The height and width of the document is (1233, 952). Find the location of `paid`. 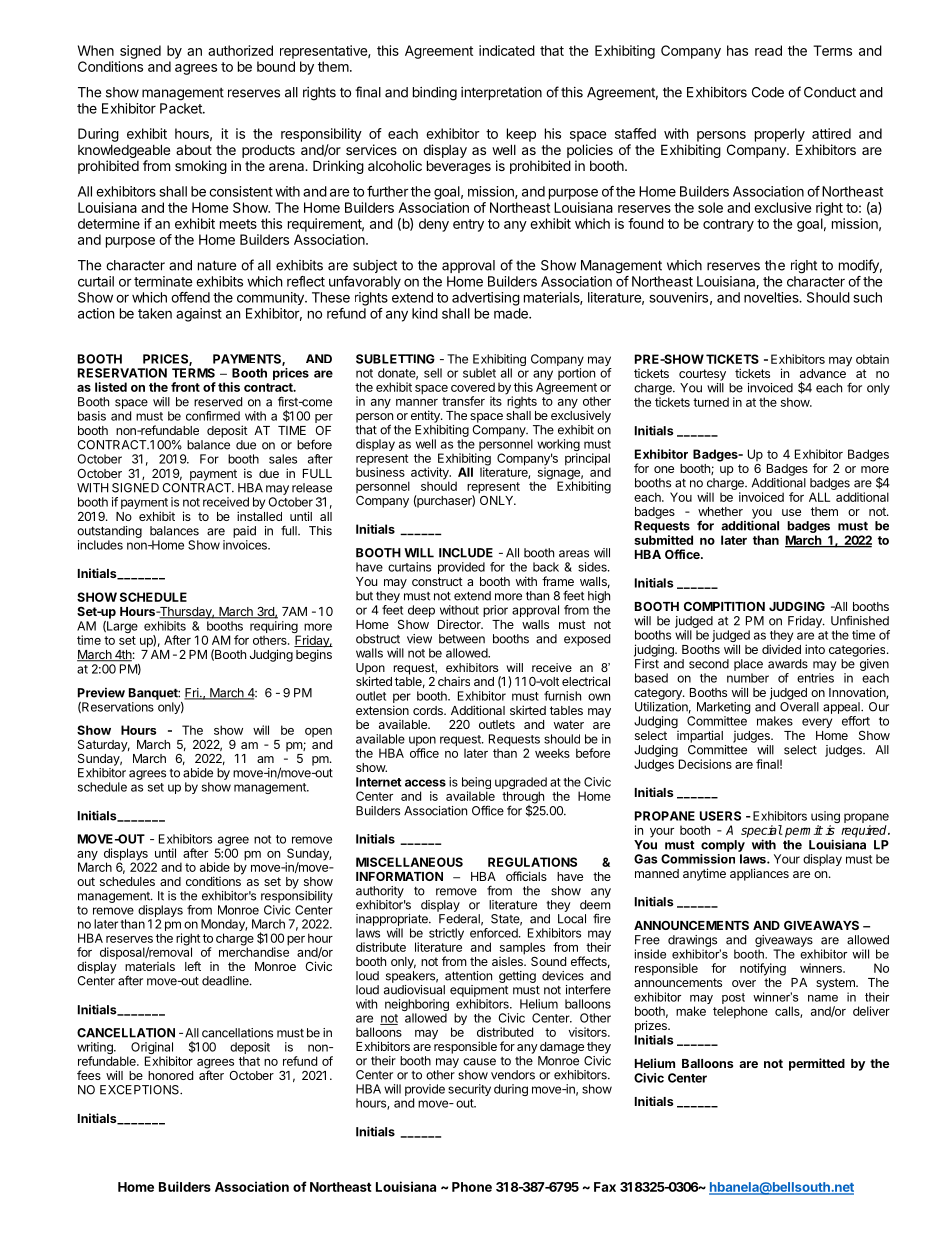

paid is located at coordinates (244, 532).
